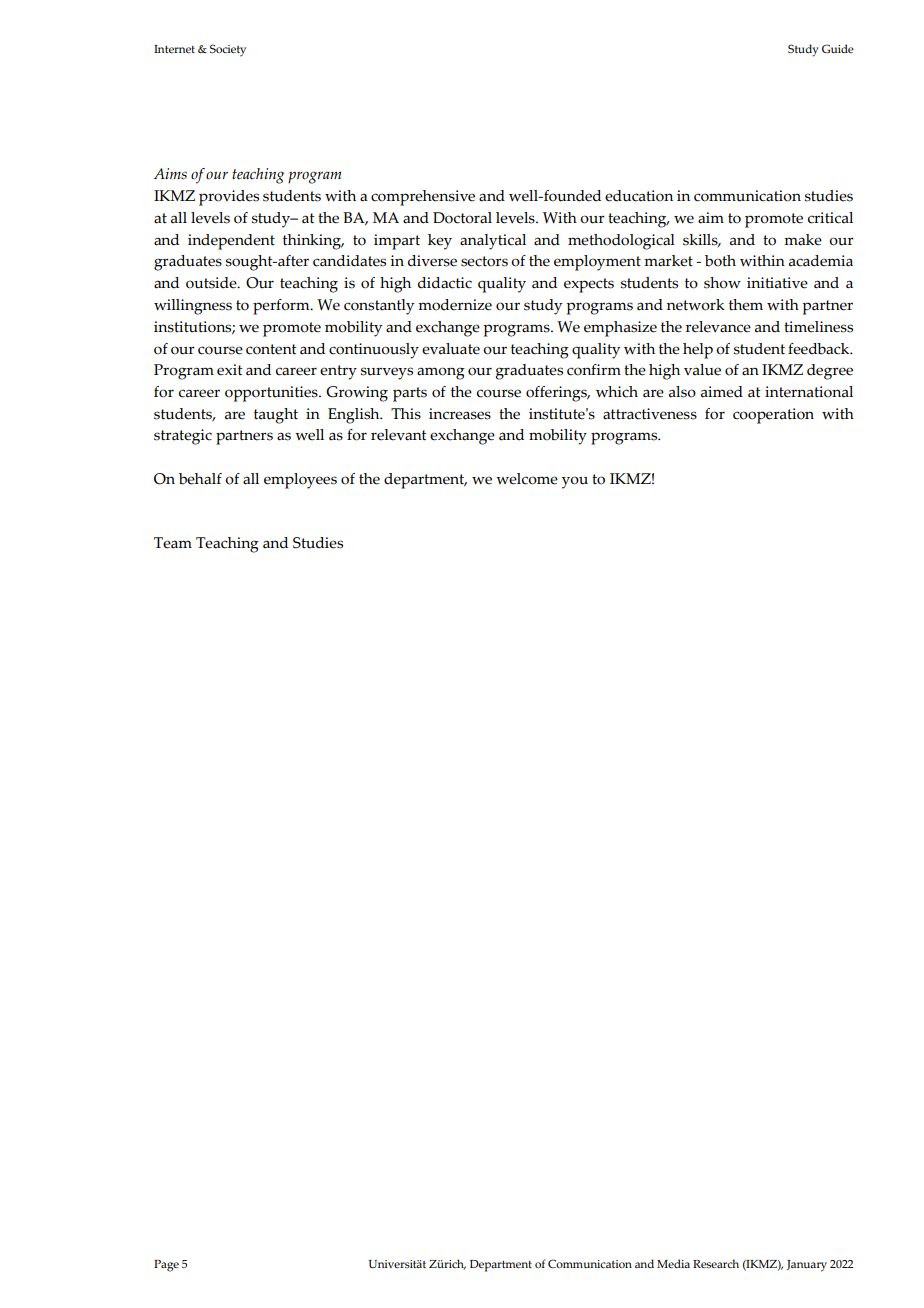 The width and height of the image is (924, 1308). Describe the element at coordinates (807, 1266) in the image. I see `January` at that location.
